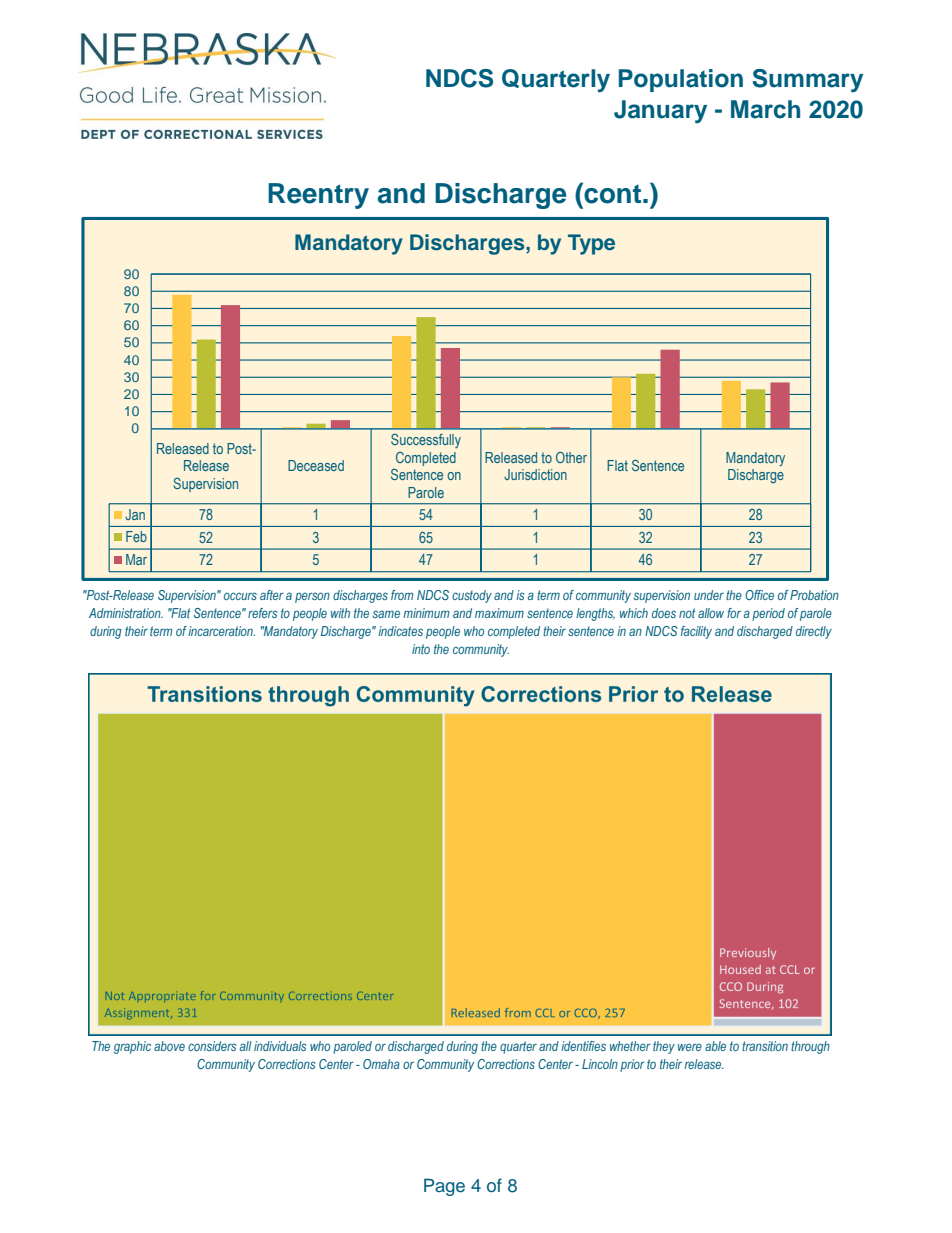  I want to click on March, so click(765, 109).
